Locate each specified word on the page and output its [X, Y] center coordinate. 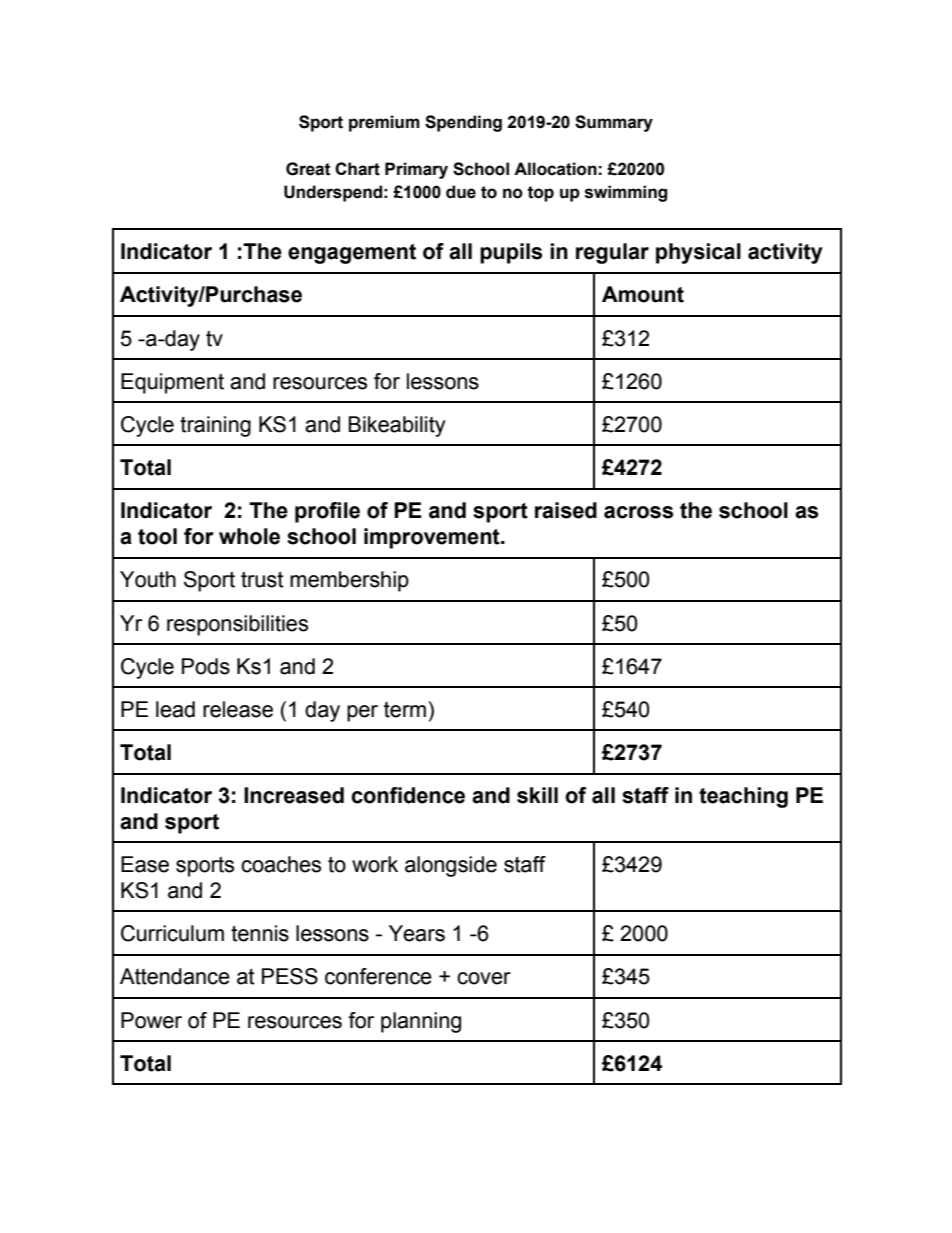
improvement [433, 538]
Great [308, 169]
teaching [743, 797]
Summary [614, 123]
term [405, 710]
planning [421, 1022]
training [215, 426]
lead [175, 709]
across [638, 512]
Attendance [175, 976]
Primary [416, 170]
